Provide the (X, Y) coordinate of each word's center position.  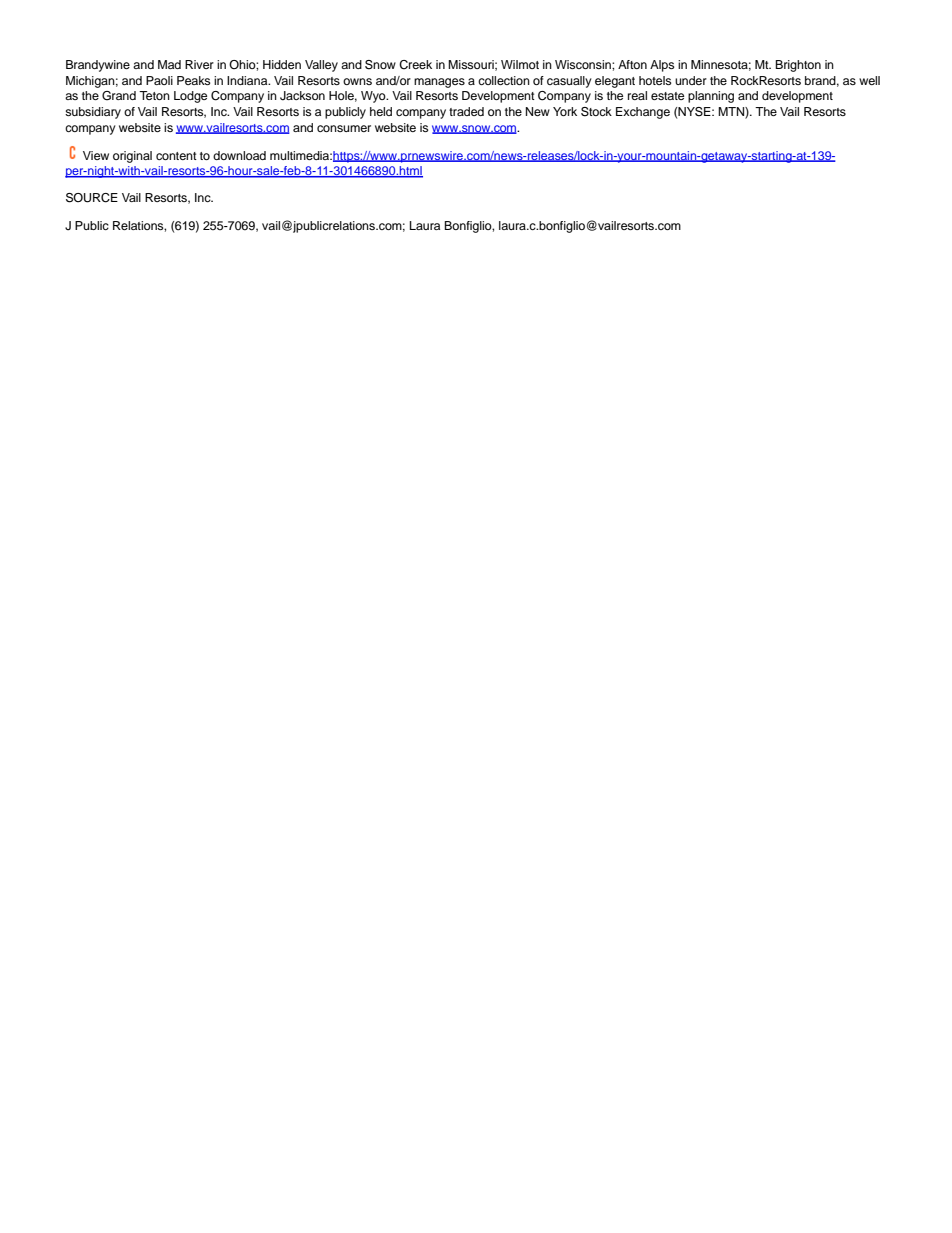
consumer (344, 128)
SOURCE (92, 198)
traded (466, 111)
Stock (596, 112)
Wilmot (520, 64)
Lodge (190, 97)
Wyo (374, 97)
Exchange (643, 113)
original (132, 157)
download (239, 155)
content (176, 156)
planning (711, 97)
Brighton (798, 66)
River (199, 64)
